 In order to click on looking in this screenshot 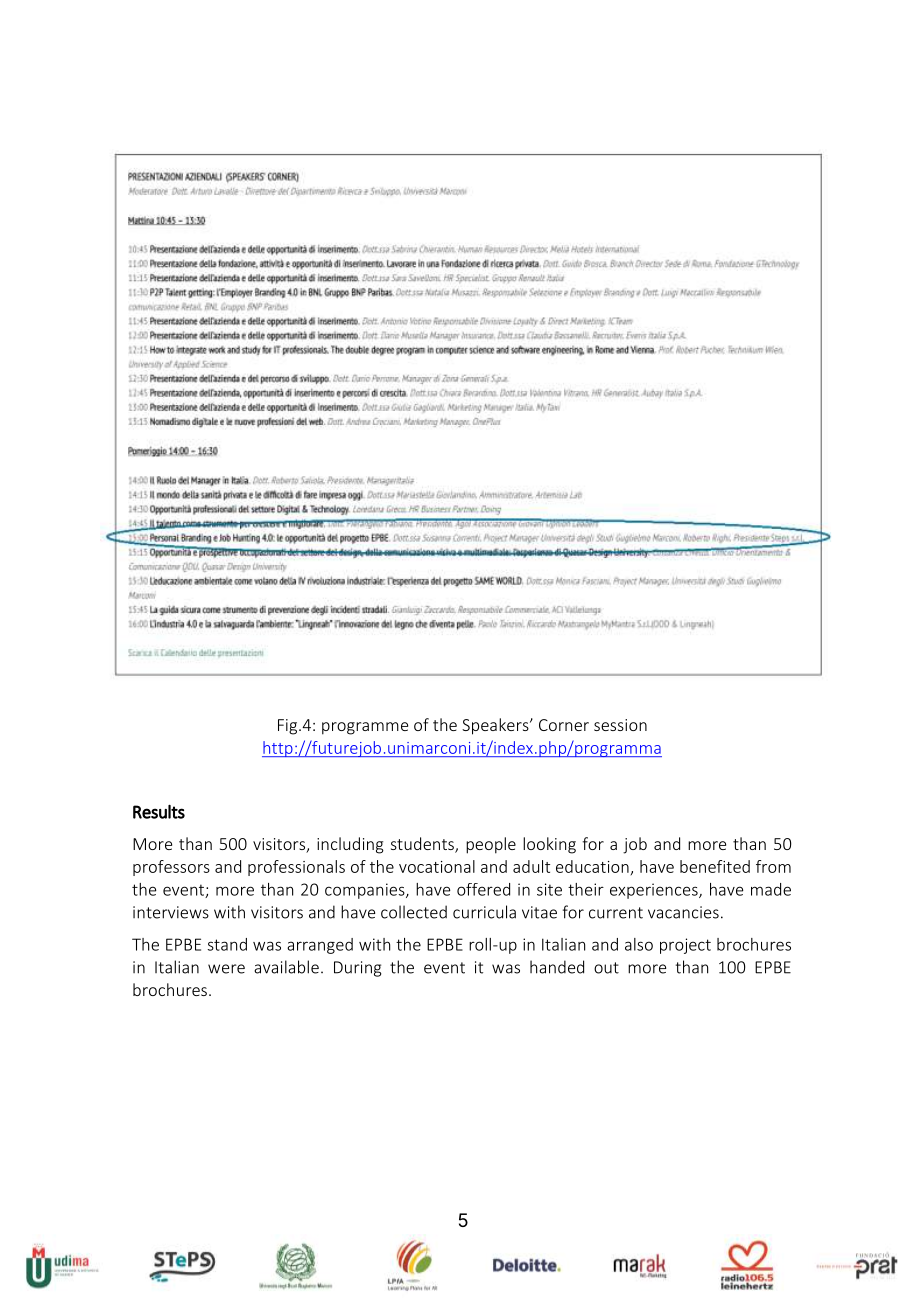, I will do `click(549, 845)`.
